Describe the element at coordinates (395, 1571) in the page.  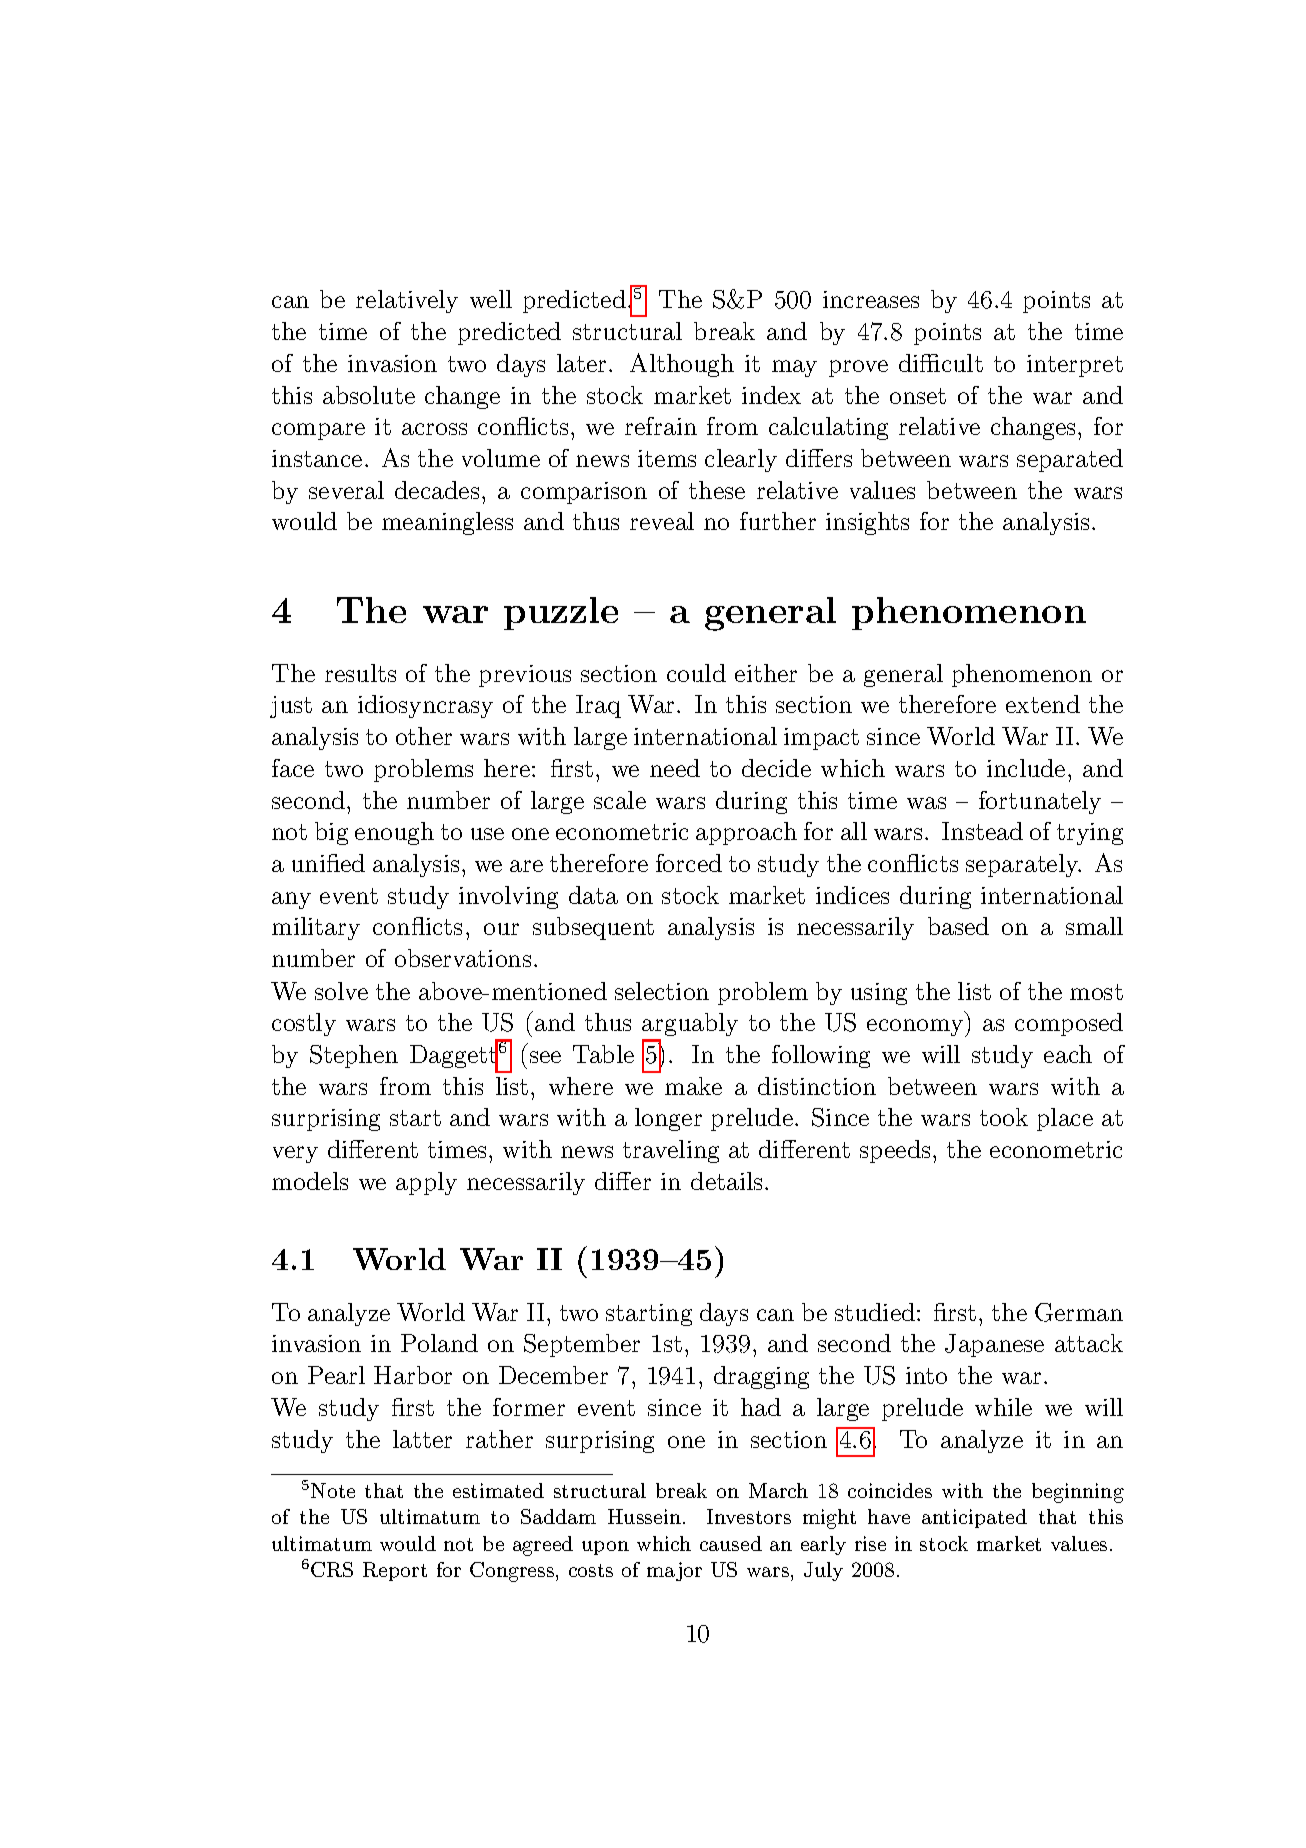
I see `Report` at that location.
